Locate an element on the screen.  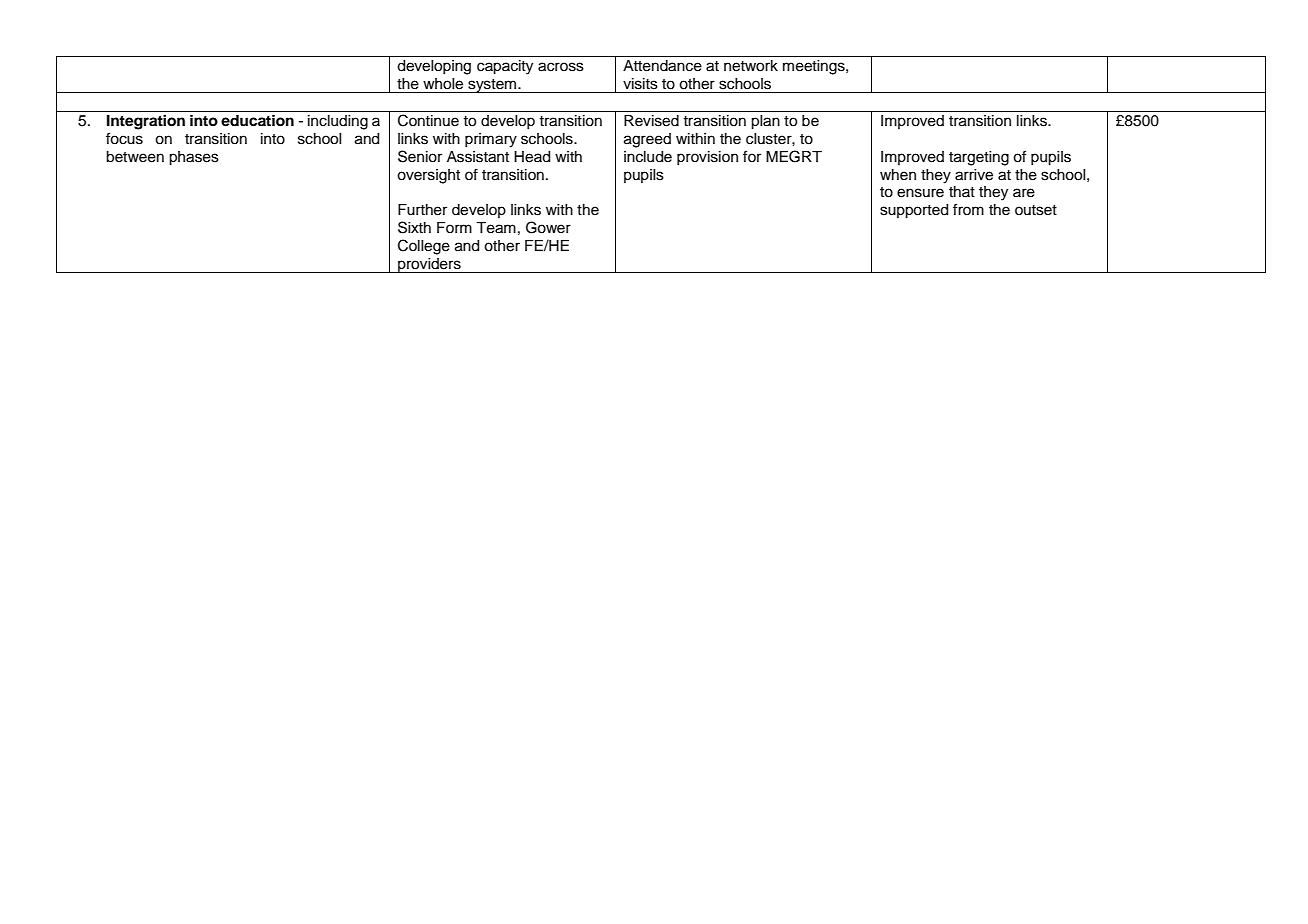
across is located at coordinates (561, 67).
